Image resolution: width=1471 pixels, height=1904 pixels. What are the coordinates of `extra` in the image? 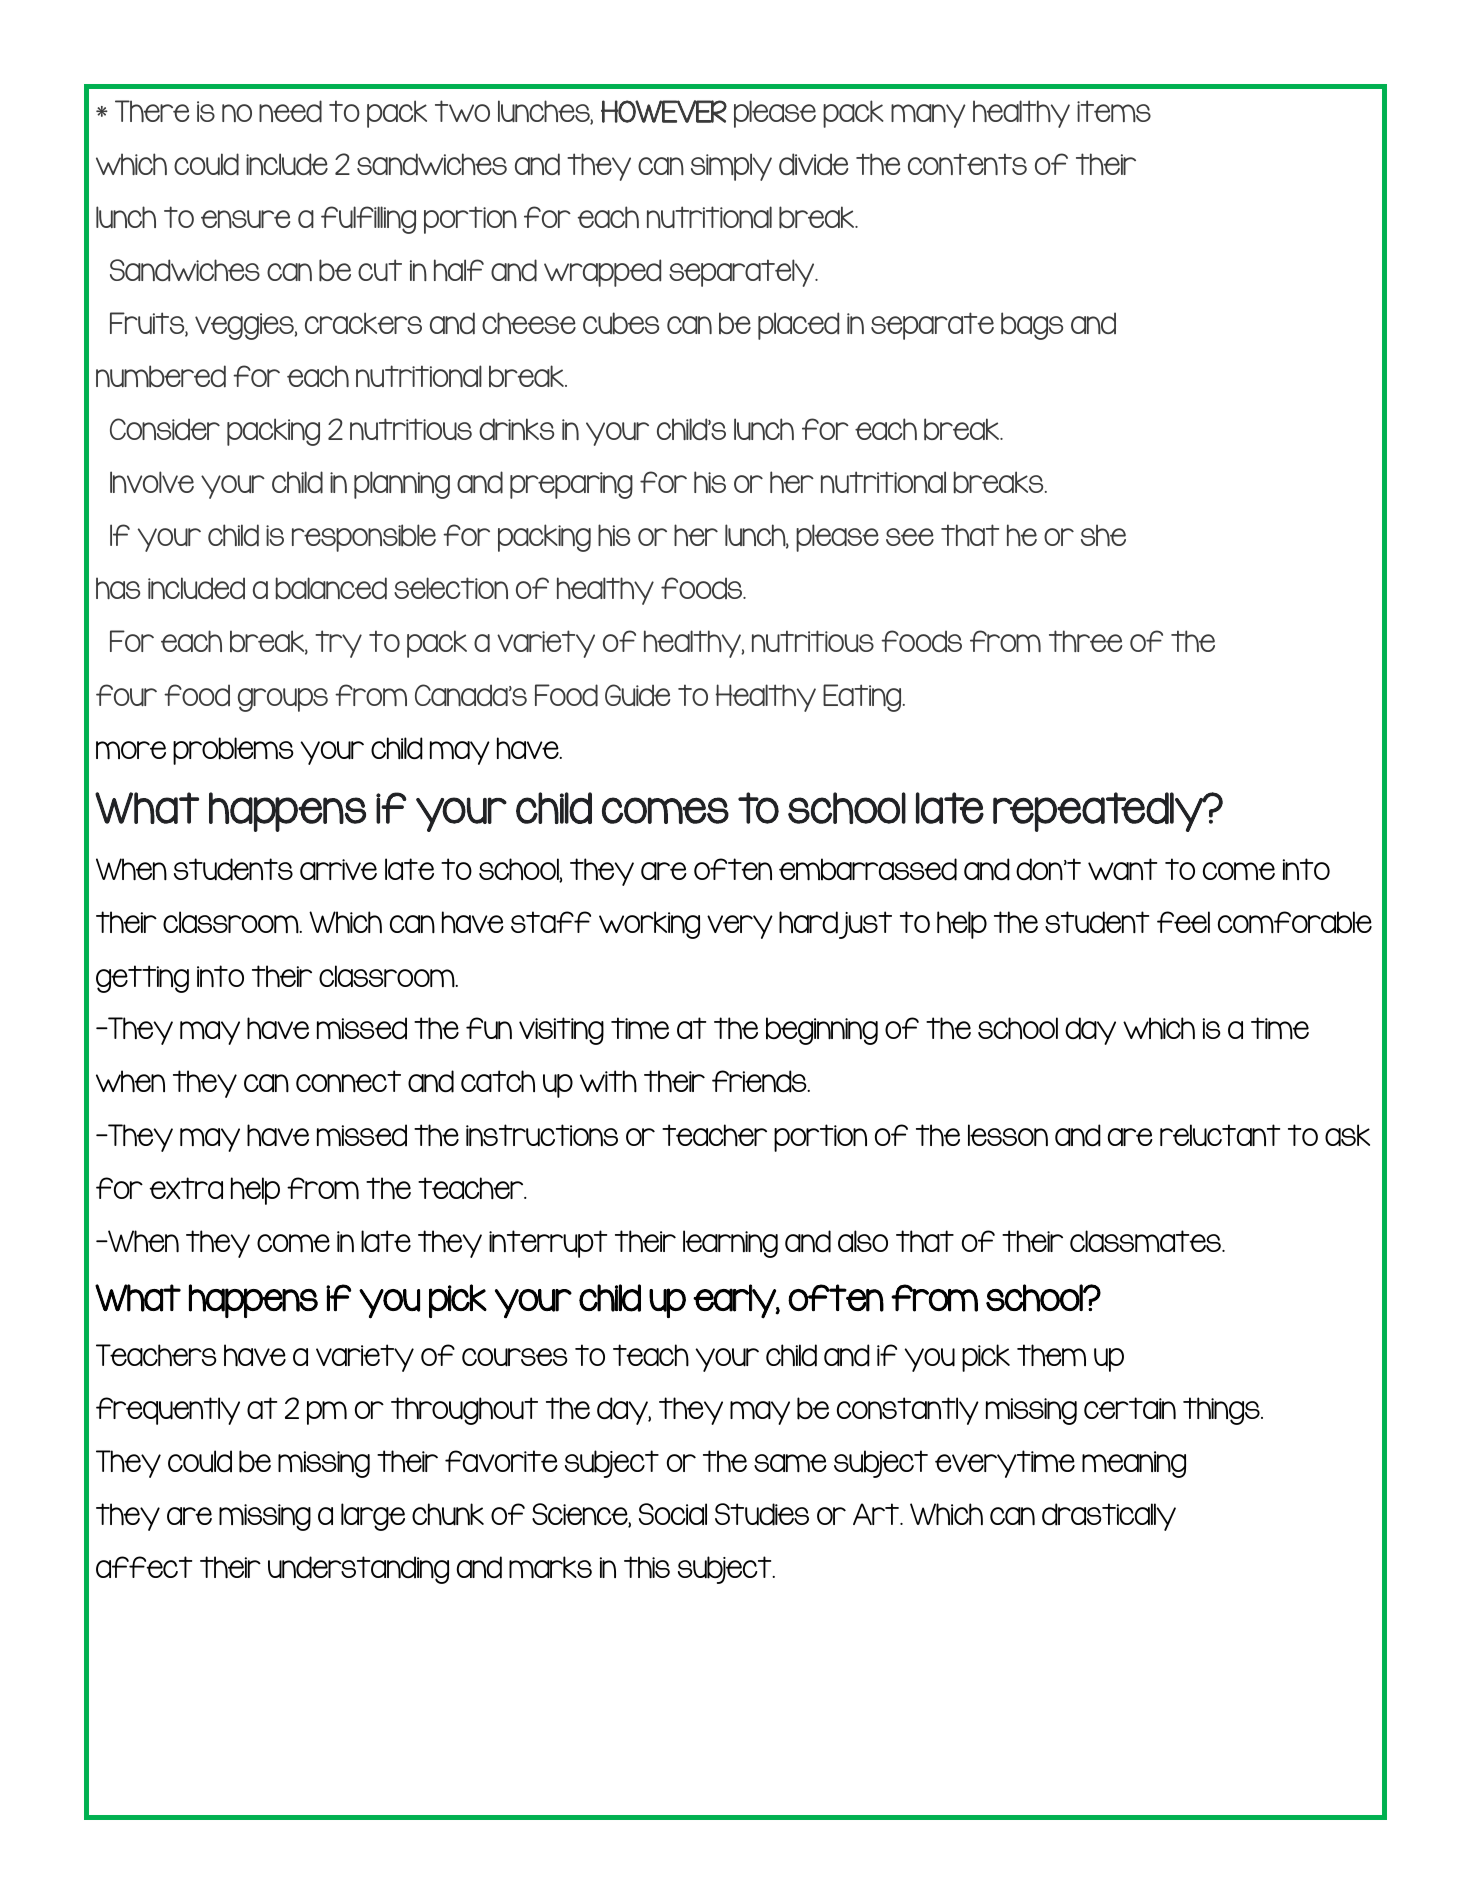 It's located at (186, 1188).
